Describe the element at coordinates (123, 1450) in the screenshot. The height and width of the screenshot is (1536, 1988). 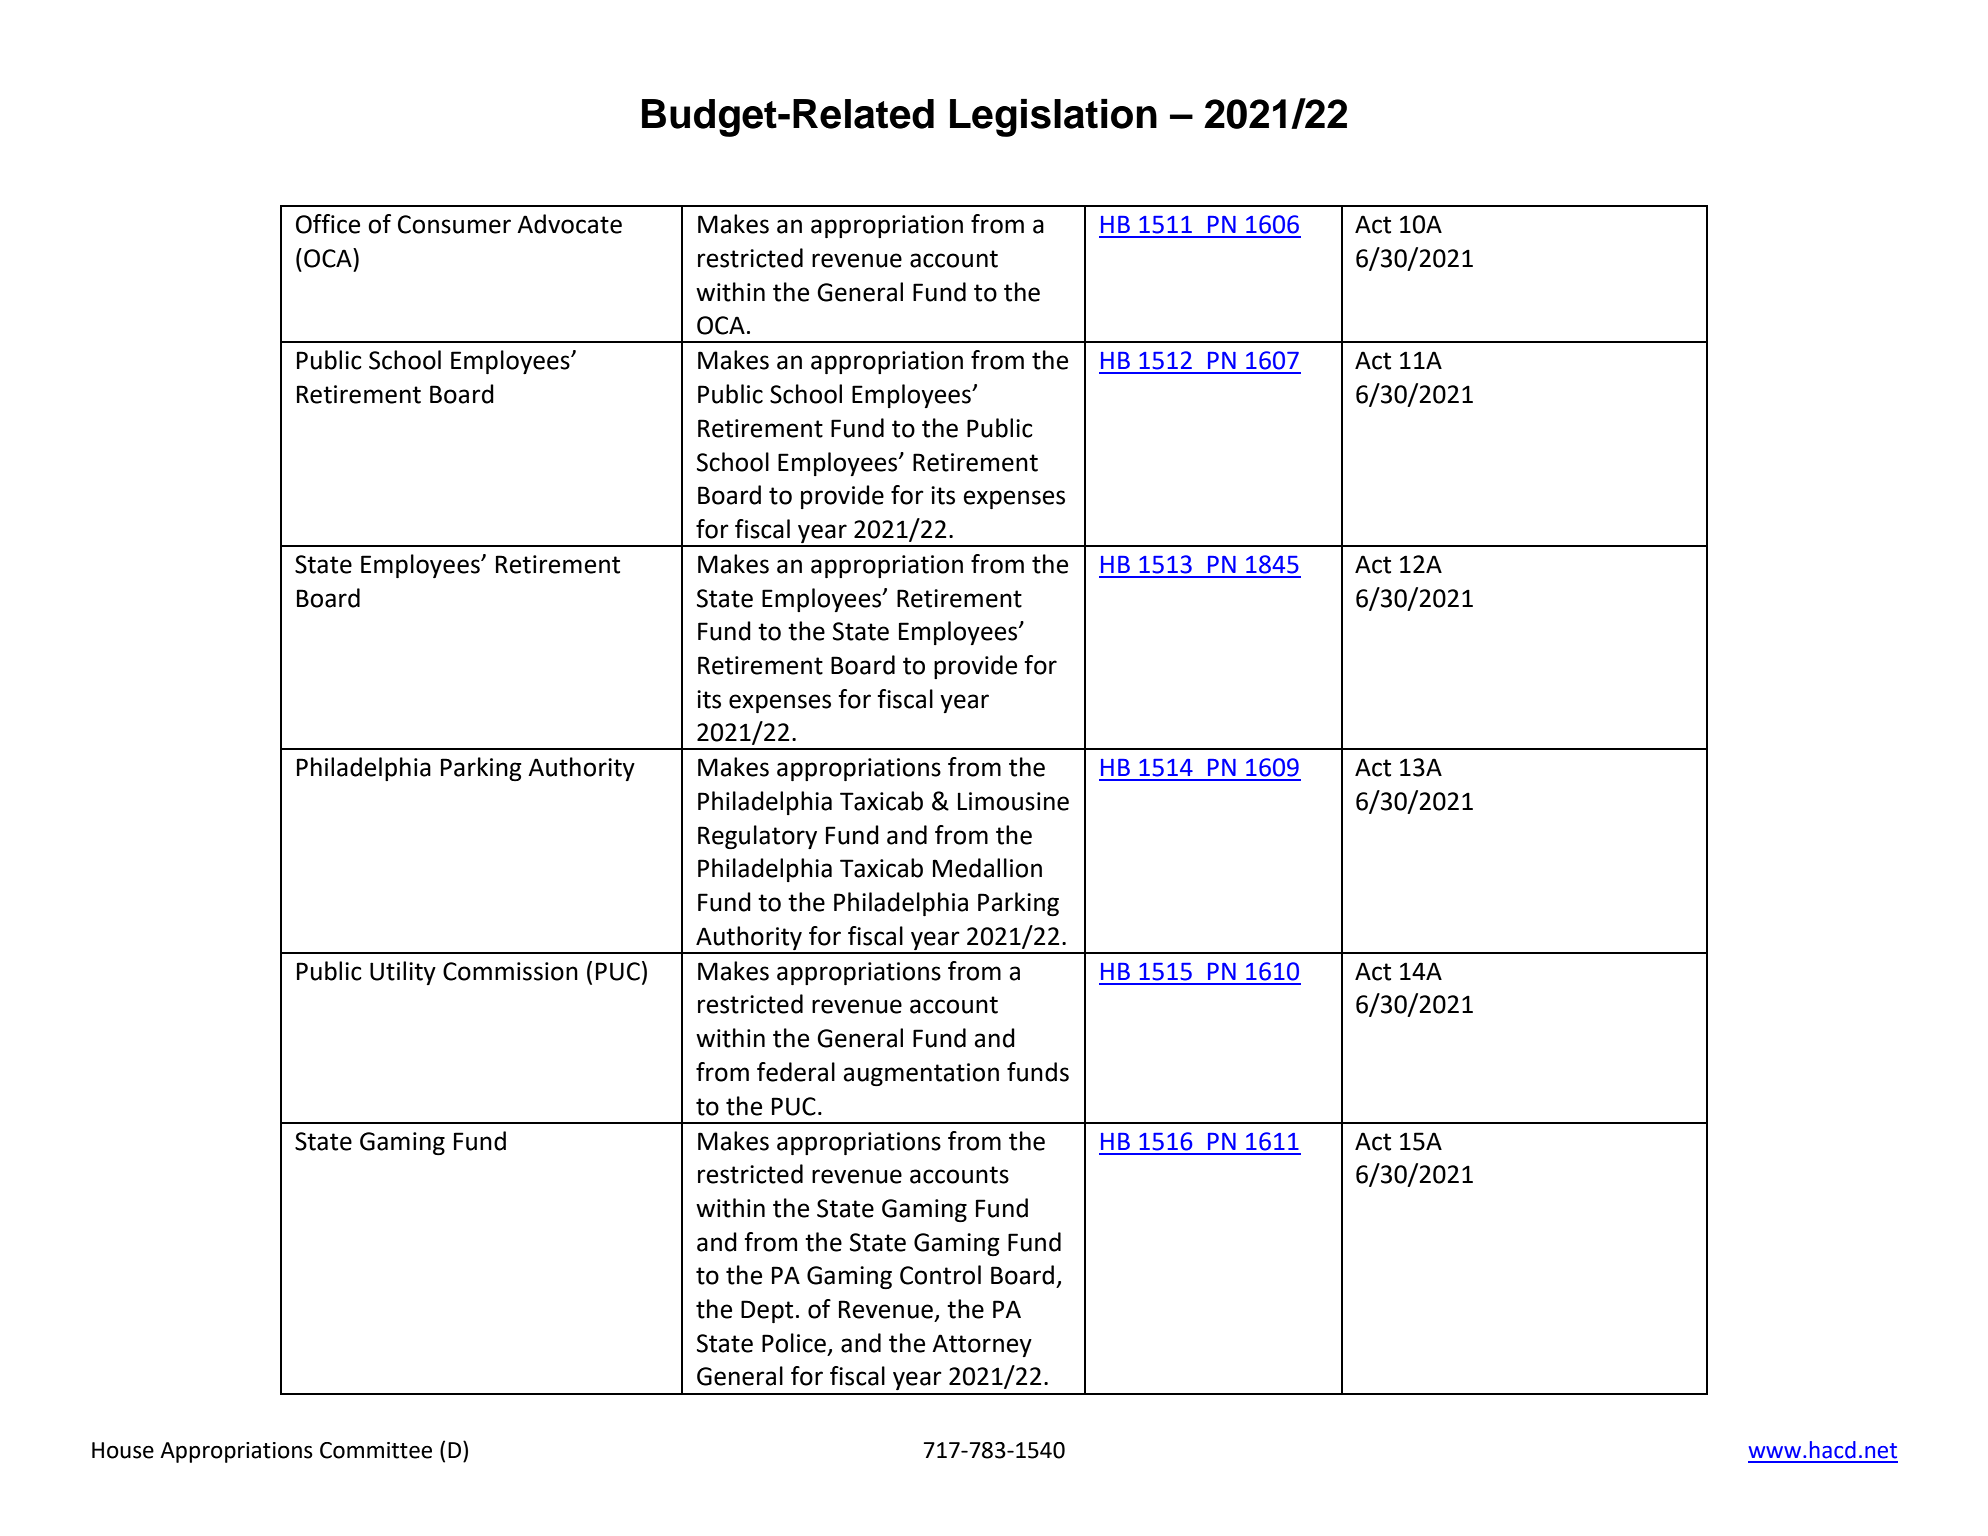
I see `House` at that location.
